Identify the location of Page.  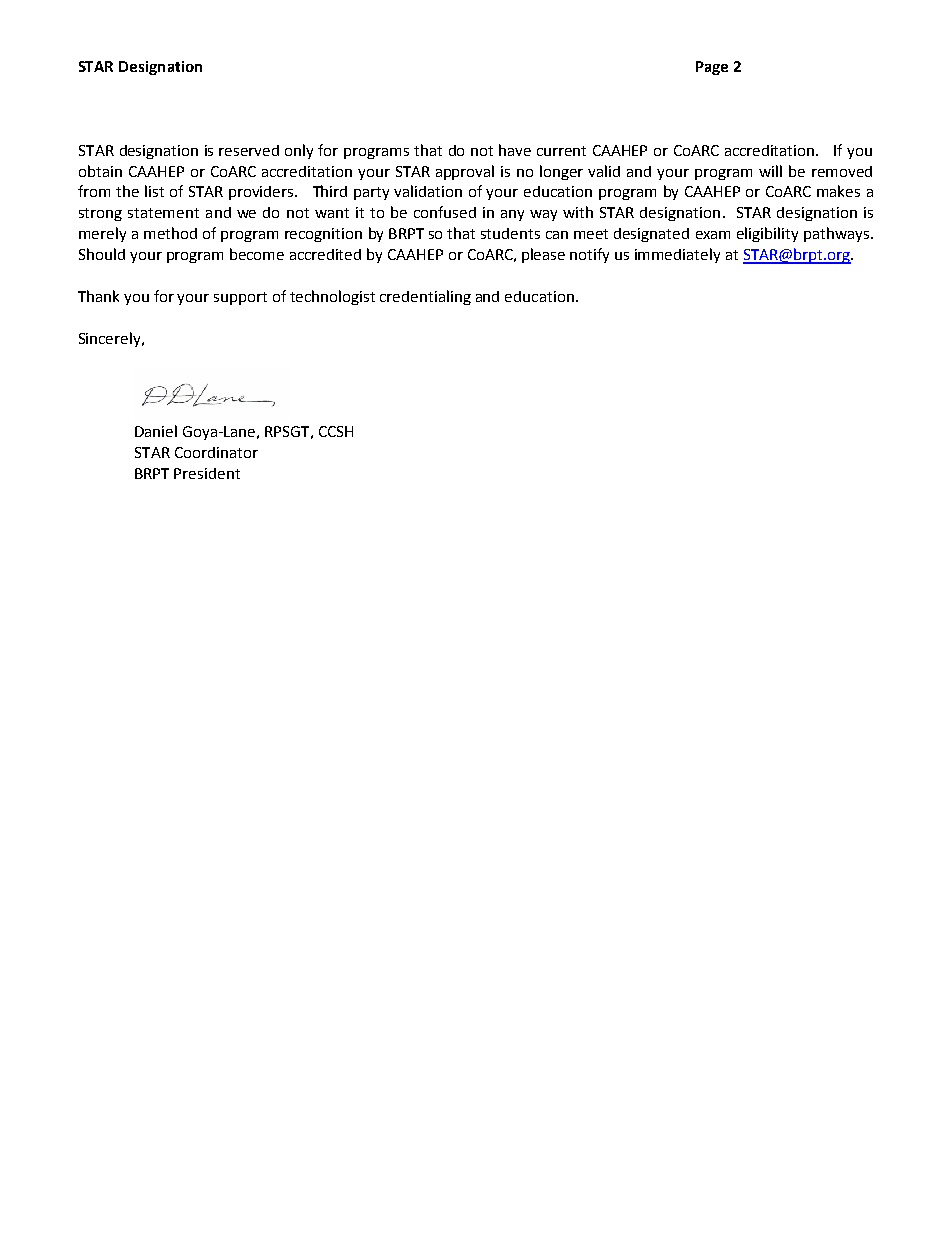
(712, 68).
